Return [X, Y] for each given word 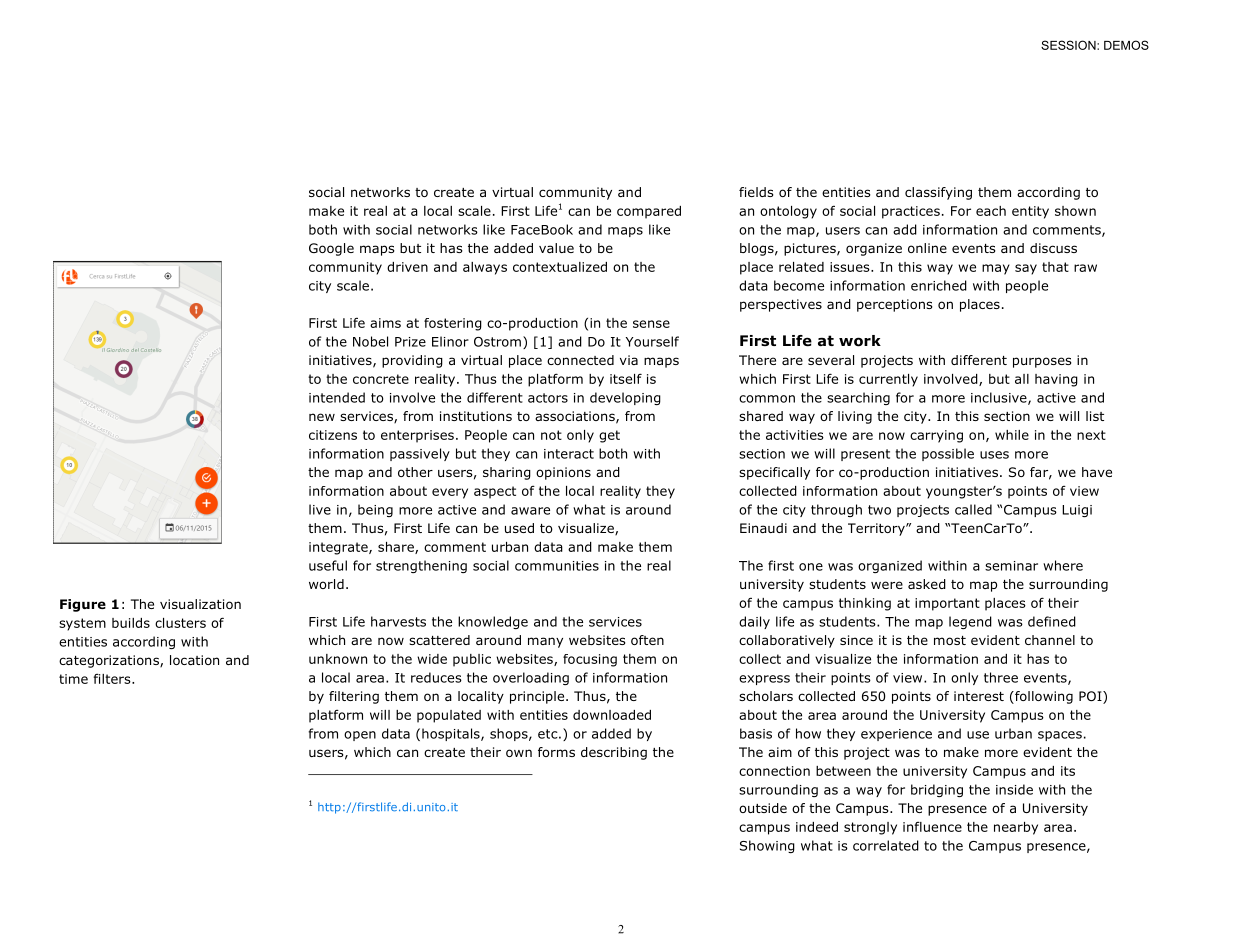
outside [763, 808]
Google [331, 249]
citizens [333, 435]
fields [756, 192]
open [360, 736]
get [609, 436]
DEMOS [1126, 45]
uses [994, 455]
